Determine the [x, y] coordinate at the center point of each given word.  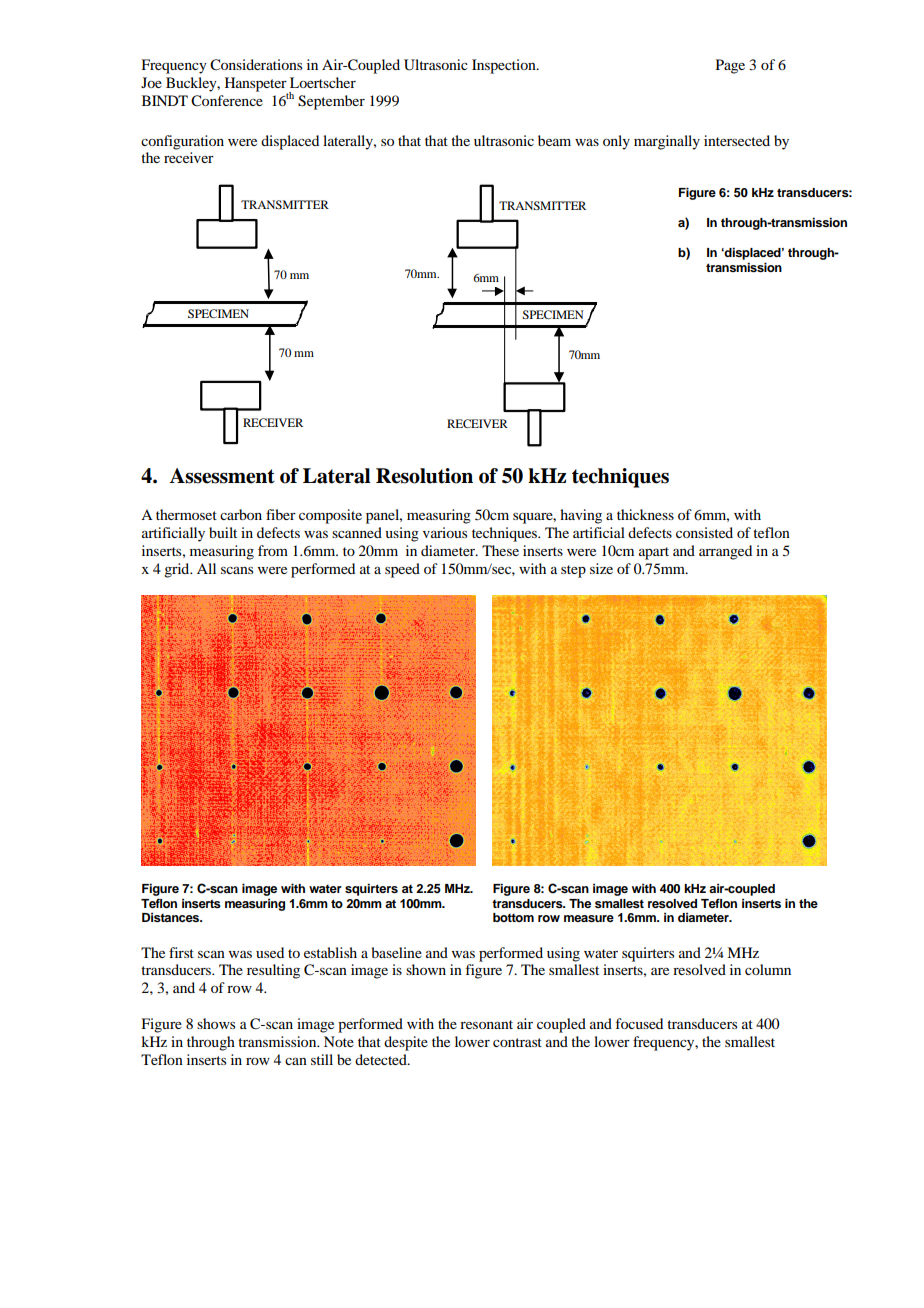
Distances [172, 917]
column [768, 969]
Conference [227, 101]
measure [589, 918]
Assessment [222, 476]
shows [216, 1023]
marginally [667, 142]
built [223, 532]
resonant [486, 1024]
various [445, 532]
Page [730, 66]
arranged [725, 552]
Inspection [505, 66]
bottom [513, 917]
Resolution [424, 476]
